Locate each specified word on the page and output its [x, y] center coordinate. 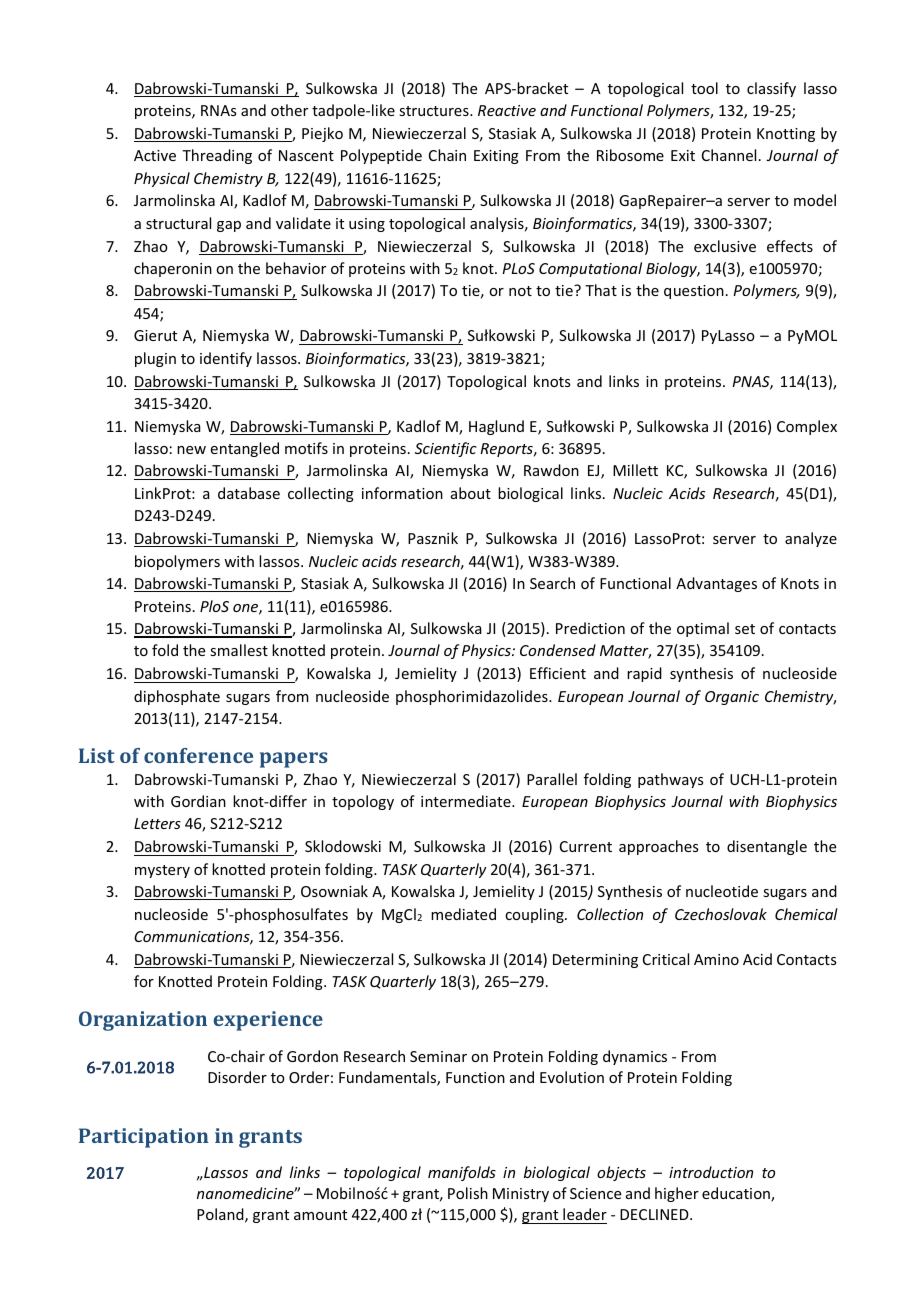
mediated [463, 914]
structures [435, 111]
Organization [143, 1021]
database [249, 493]
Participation [144, 1138]
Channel [729, 155]
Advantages [716, 584]
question [694, 292]
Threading [217, 156]
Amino [716, 959]
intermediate [467, 801]
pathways [670, 780]
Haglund [496, 427]
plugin [155, 359]
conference [198, 755]
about [471, 493]
